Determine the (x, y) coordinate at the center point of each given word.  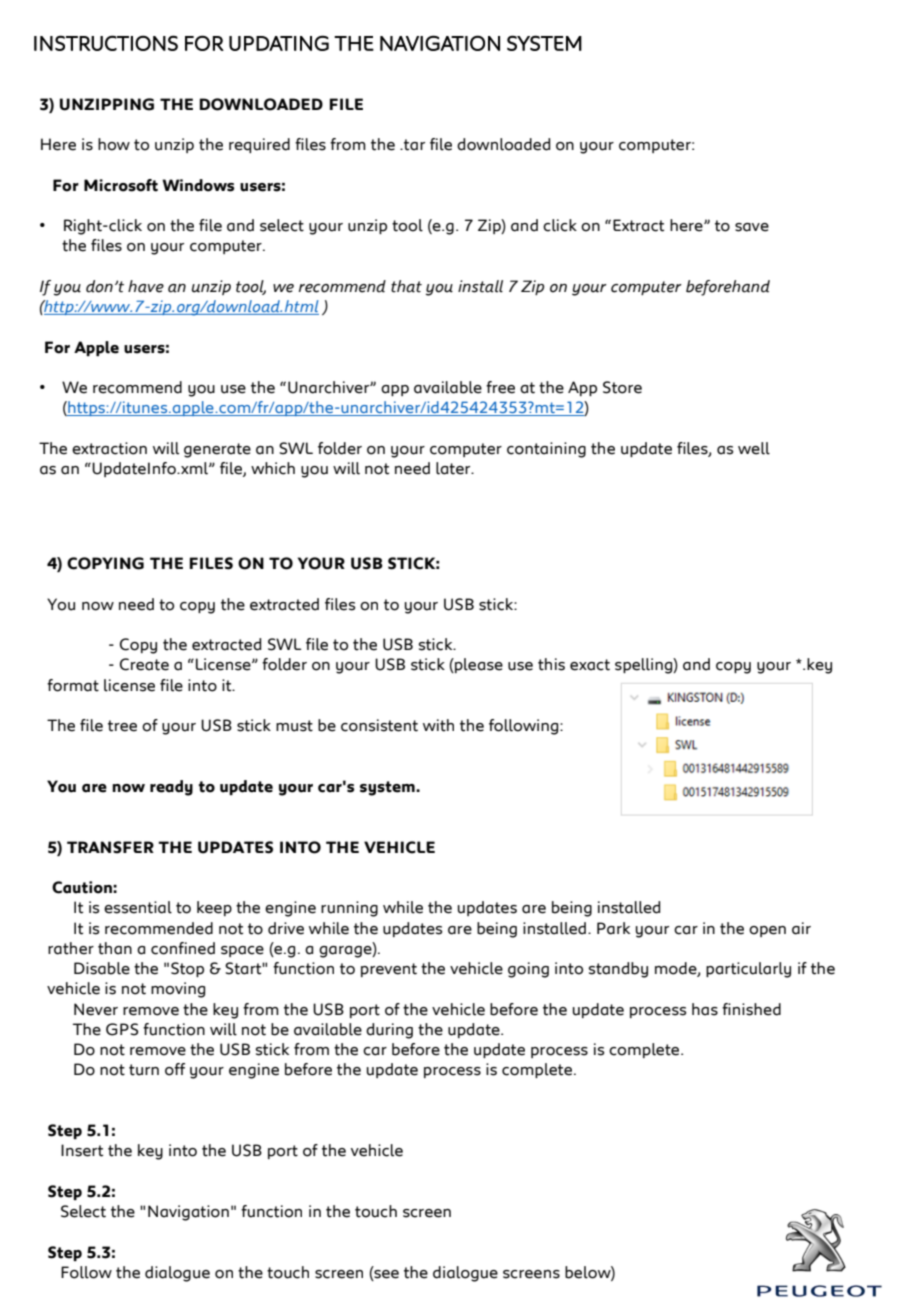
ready (171, 788)
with (438, 725)
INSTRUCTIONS (106, 43)
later (454, 468)
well (754, 448)
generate (217, 450)
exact (590, 665)
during (389, 1031)
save (752, 227)
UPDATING (279, 43)
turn (144, 1070)
